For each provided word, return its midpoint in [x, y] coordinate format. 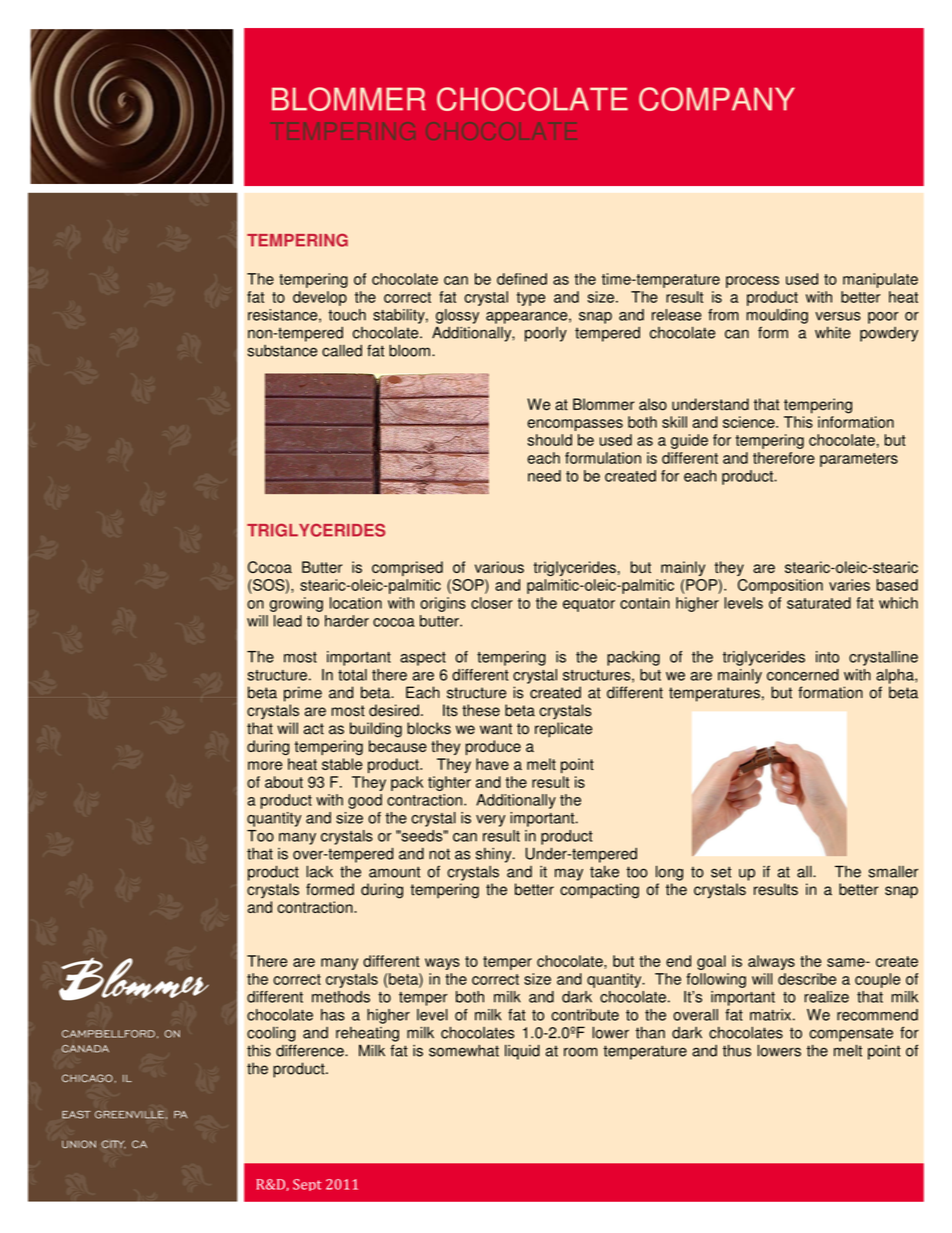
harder [347, 621]
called [342, 351]
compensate [851, 1034]
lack [319, 872]
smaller [893, 872]
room [580, 1052]
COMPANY [717, 99]
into [827, 657]
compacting [599, 891]
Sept [307, 1185]
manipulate [880, 280]
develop [320, 298]
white [833, 333]
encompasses [575, 425]
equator [589, 605]
